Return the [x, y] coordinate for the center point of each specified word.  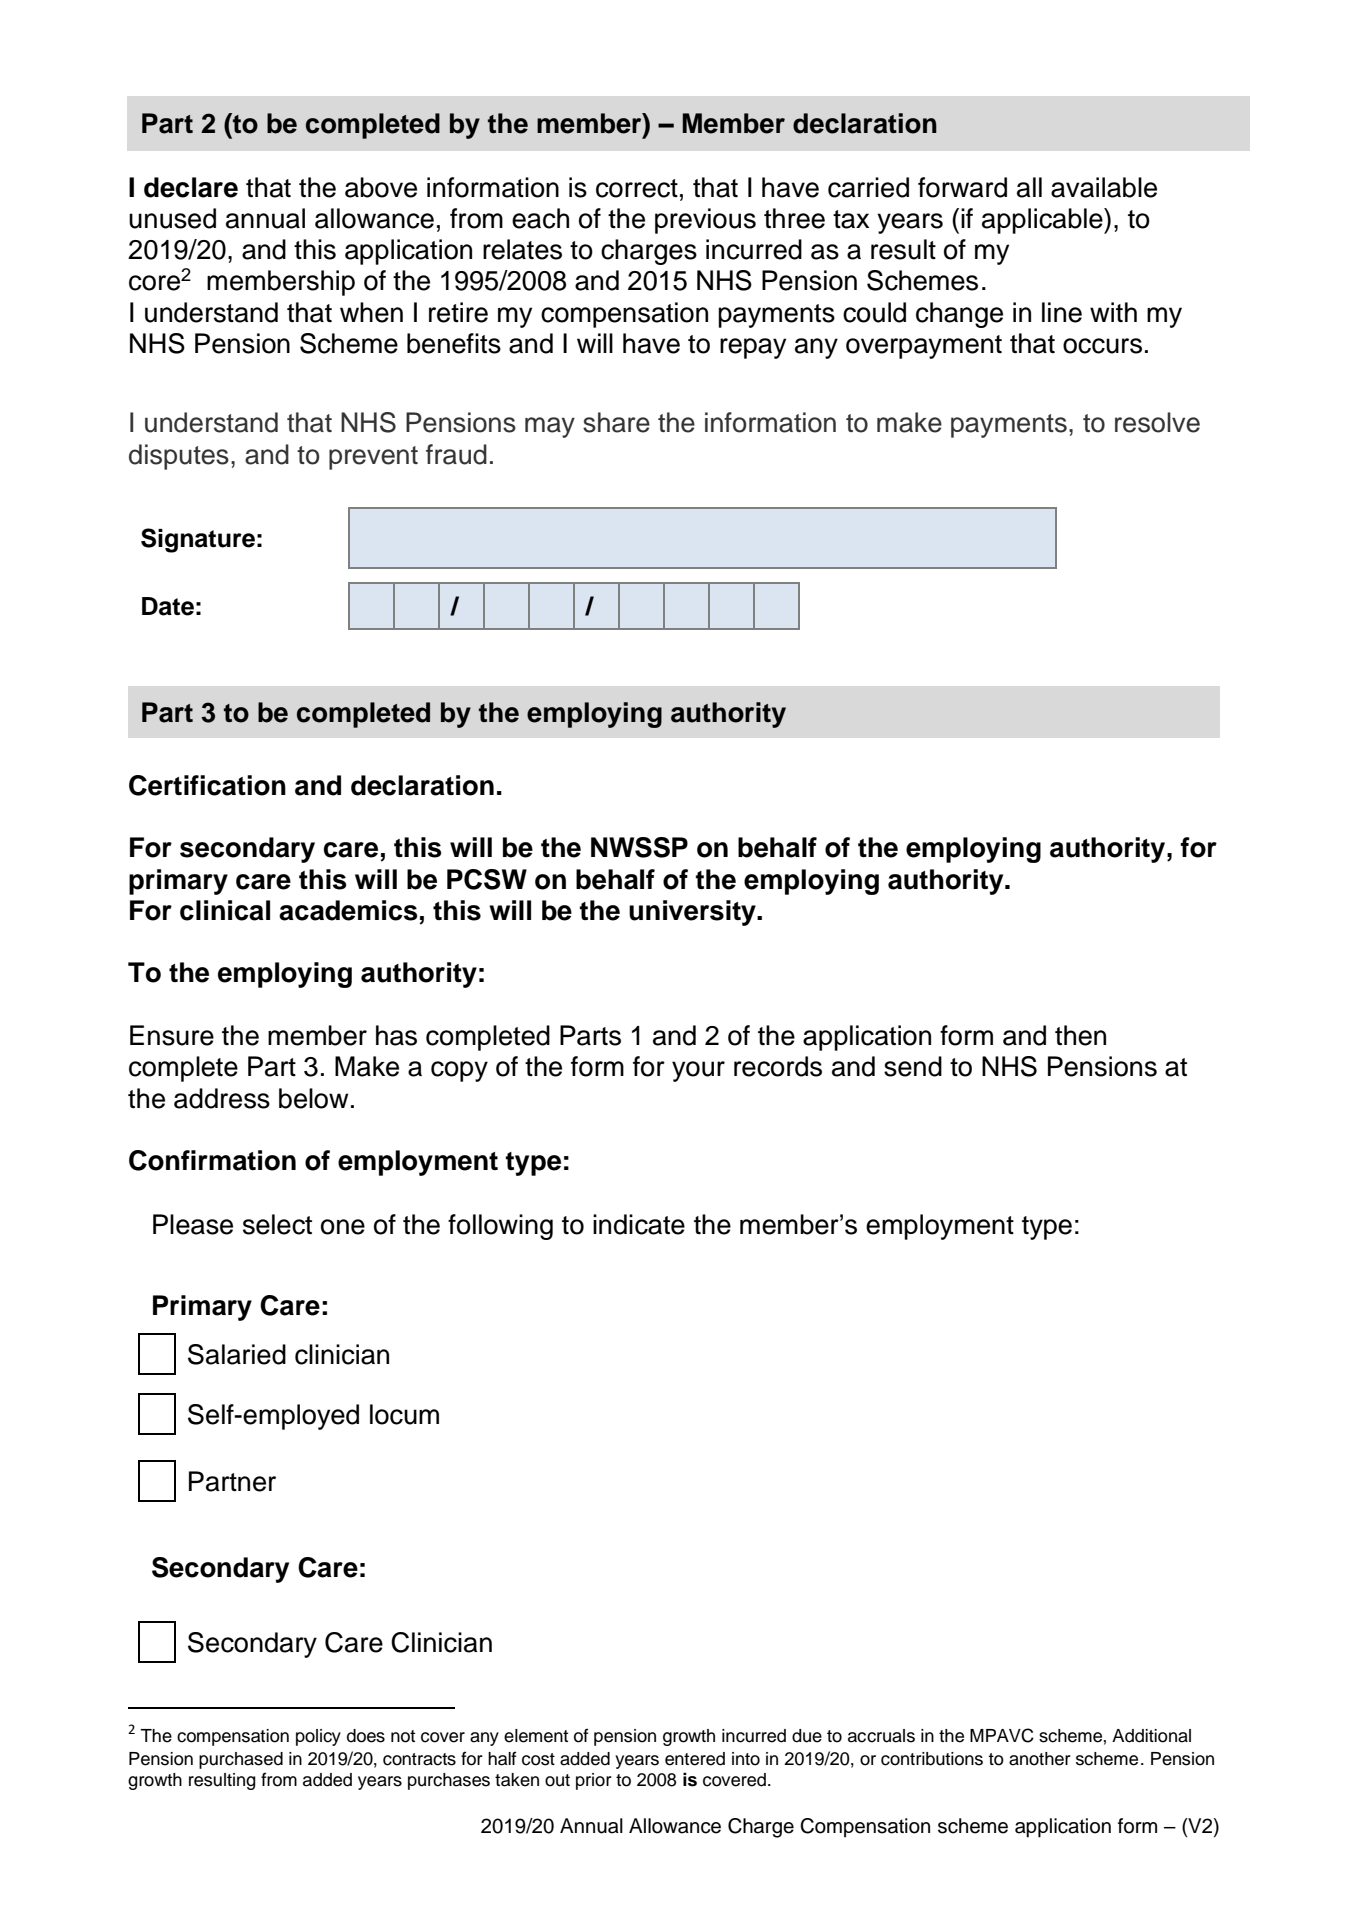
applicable [1043, 221]
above [381, 187]
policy [318, 1737]
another [1040, 1759]
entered [695, 1759]
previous [705, 221]
